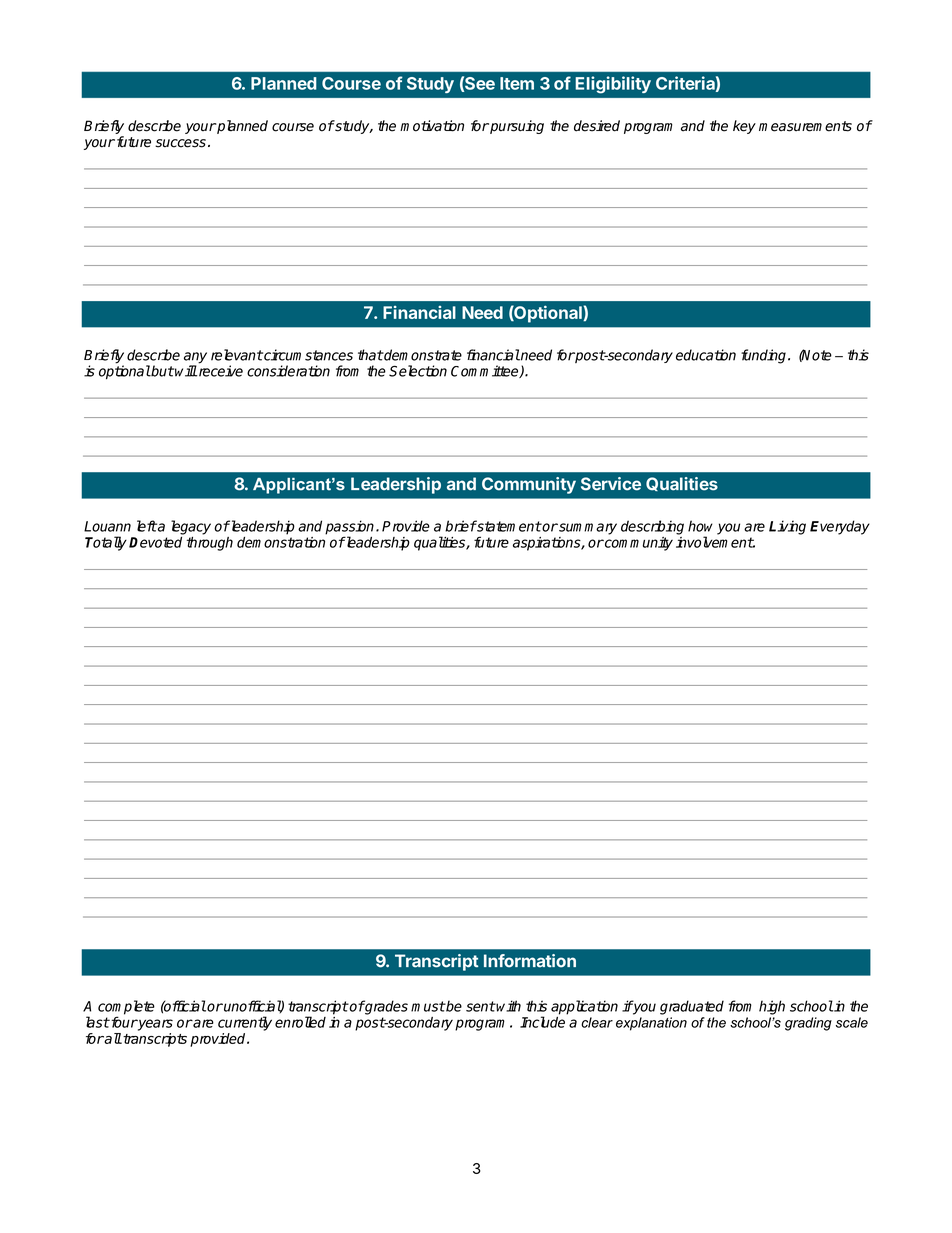  What do you see at coordinates (516, 127) in the document?
I see `pursuing` at bounding box center [516, 127].
